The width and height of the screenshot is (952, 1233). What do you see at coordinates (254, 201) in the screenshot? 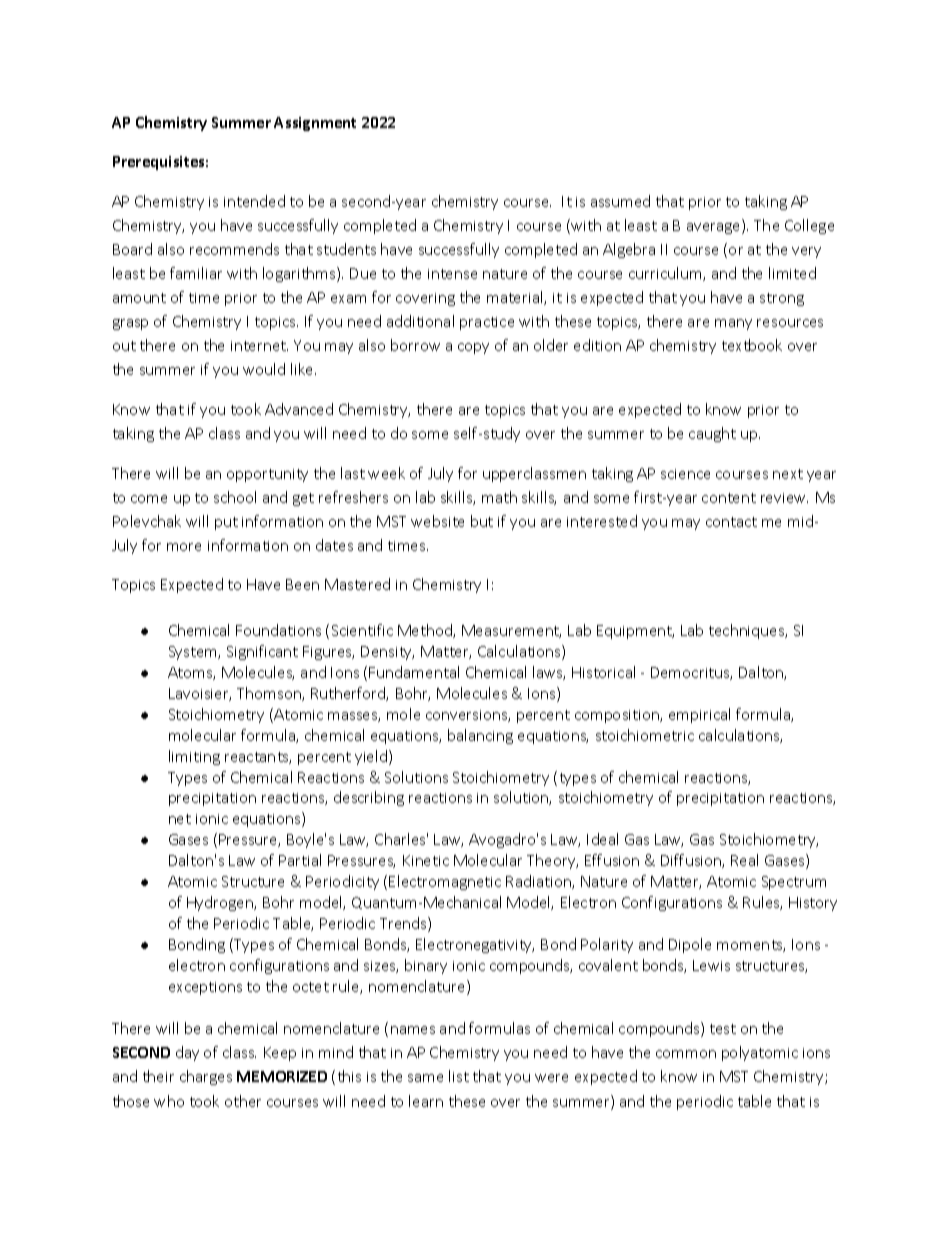
I see `intended` at bounding box center [254, 201].
